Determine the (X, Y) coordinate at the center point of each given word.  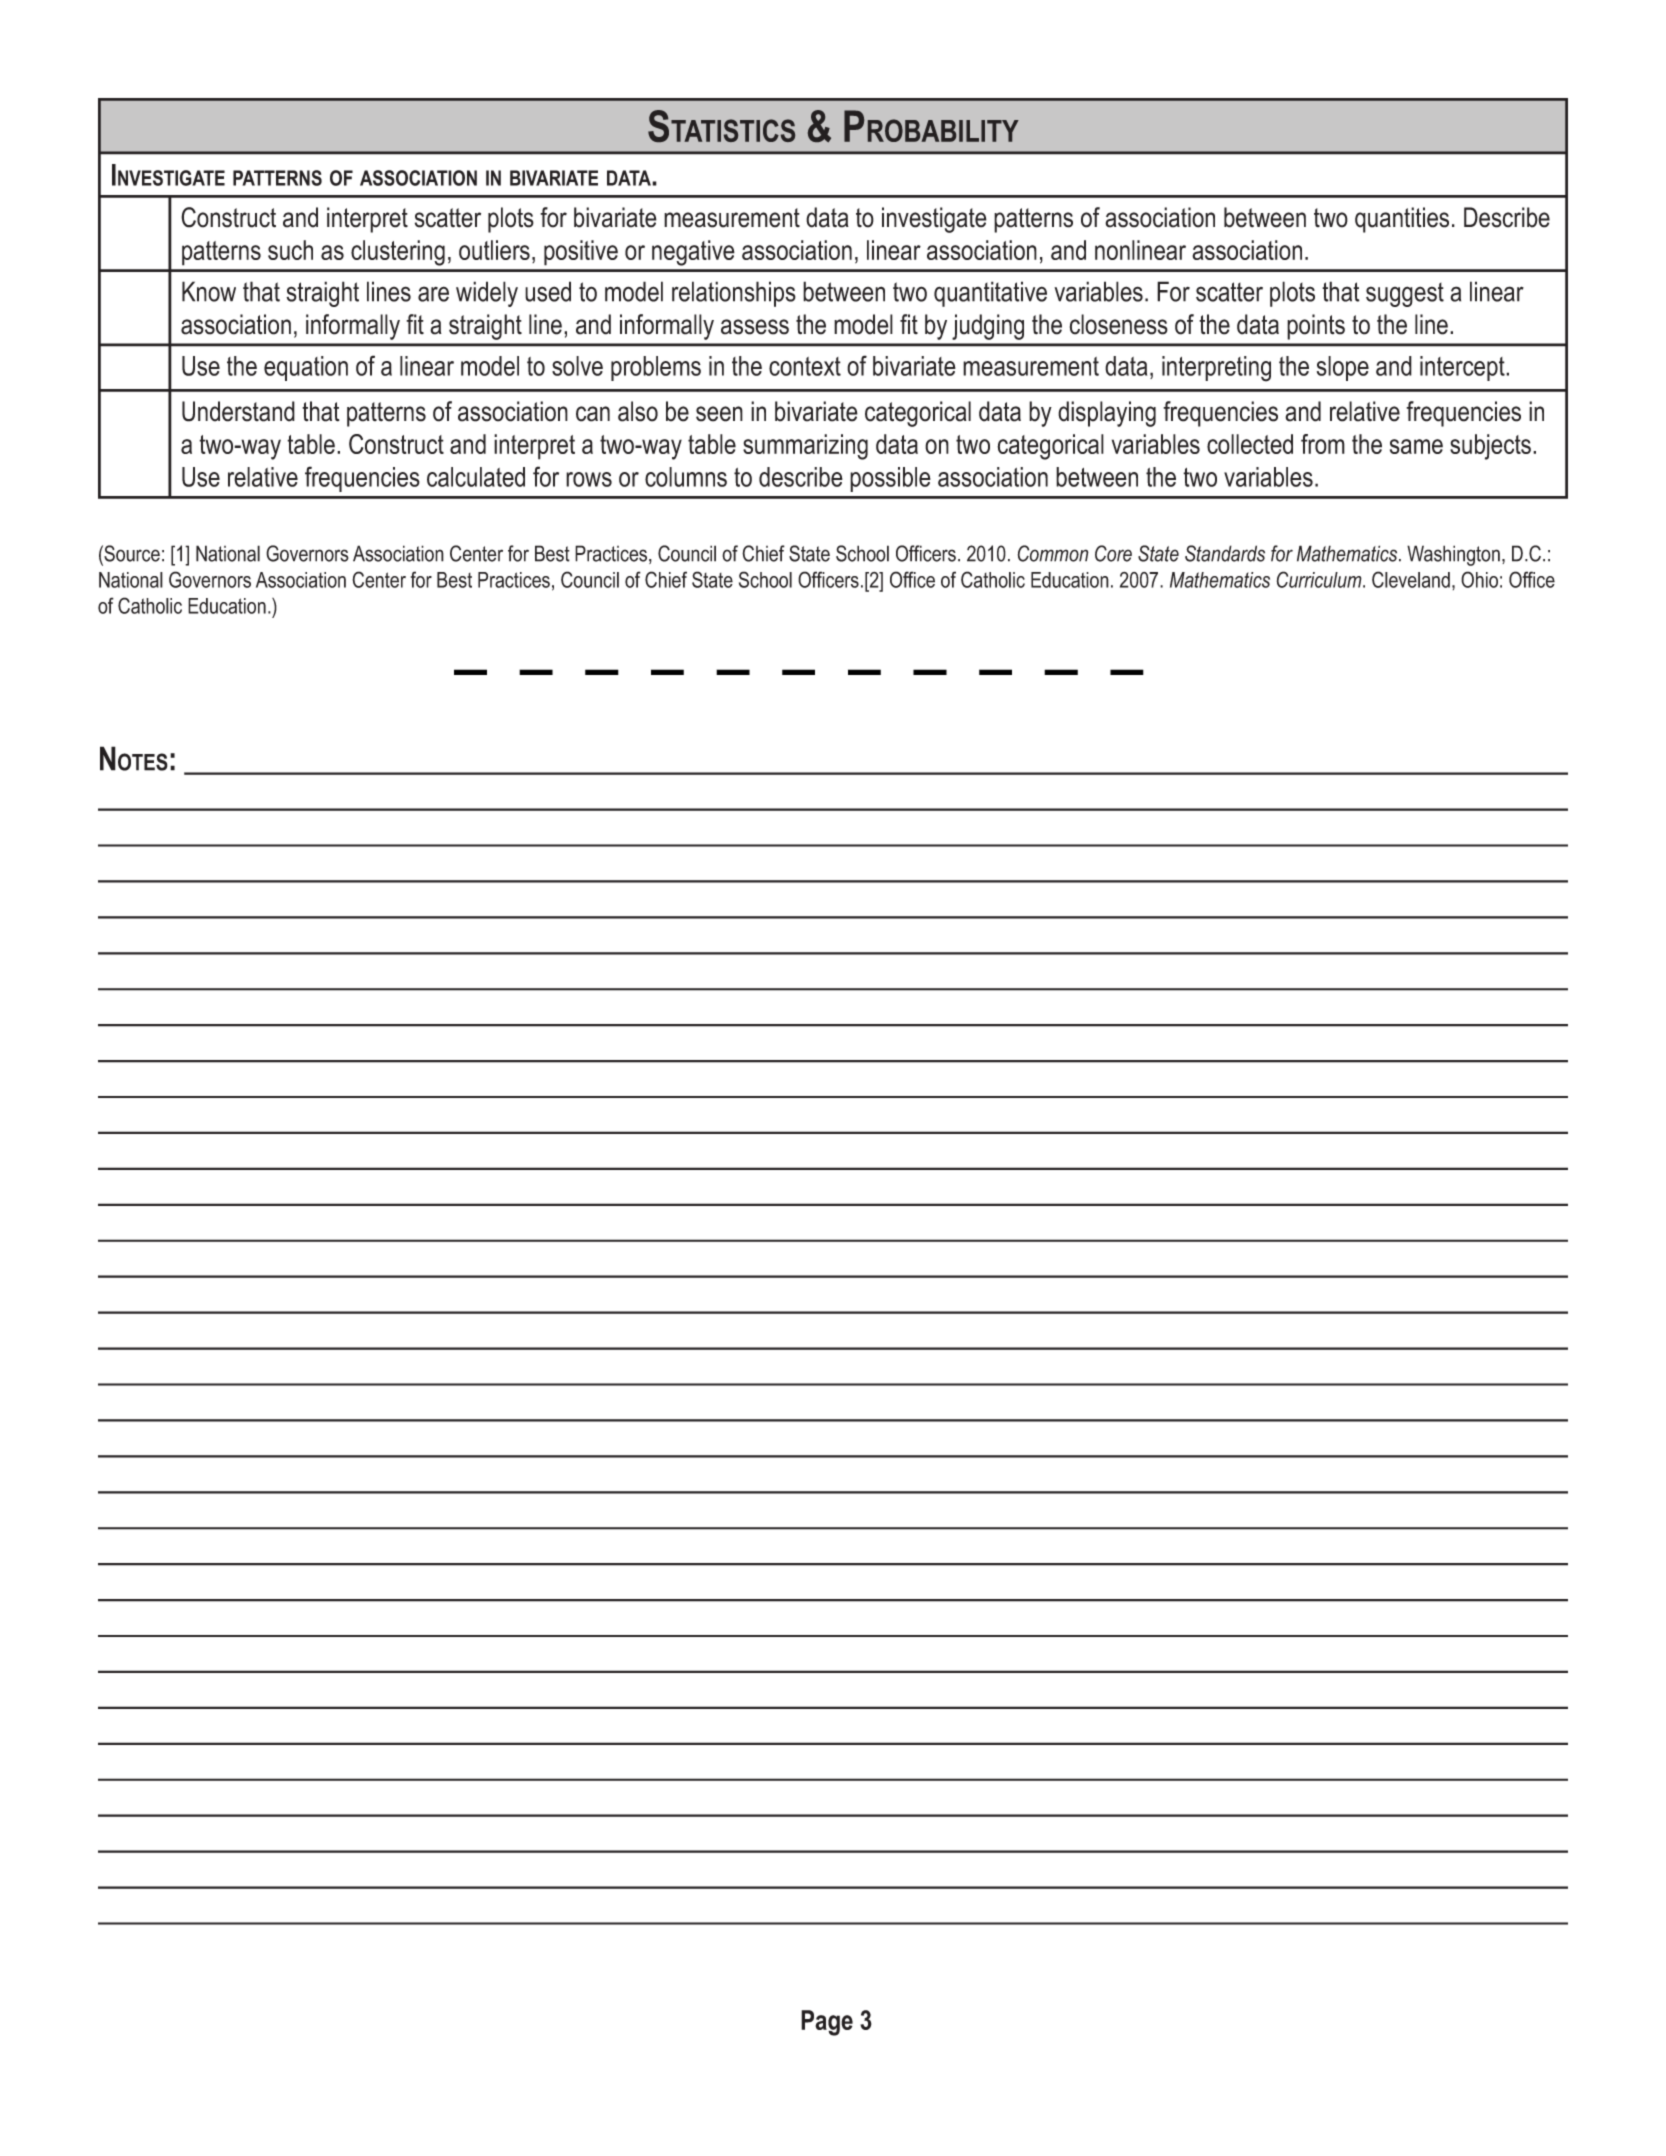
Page (827, 2023)
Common (1053, 553)
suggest (1405, 295)
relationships (734, 294)
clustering (398, 253)
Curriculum (1320, 579)
